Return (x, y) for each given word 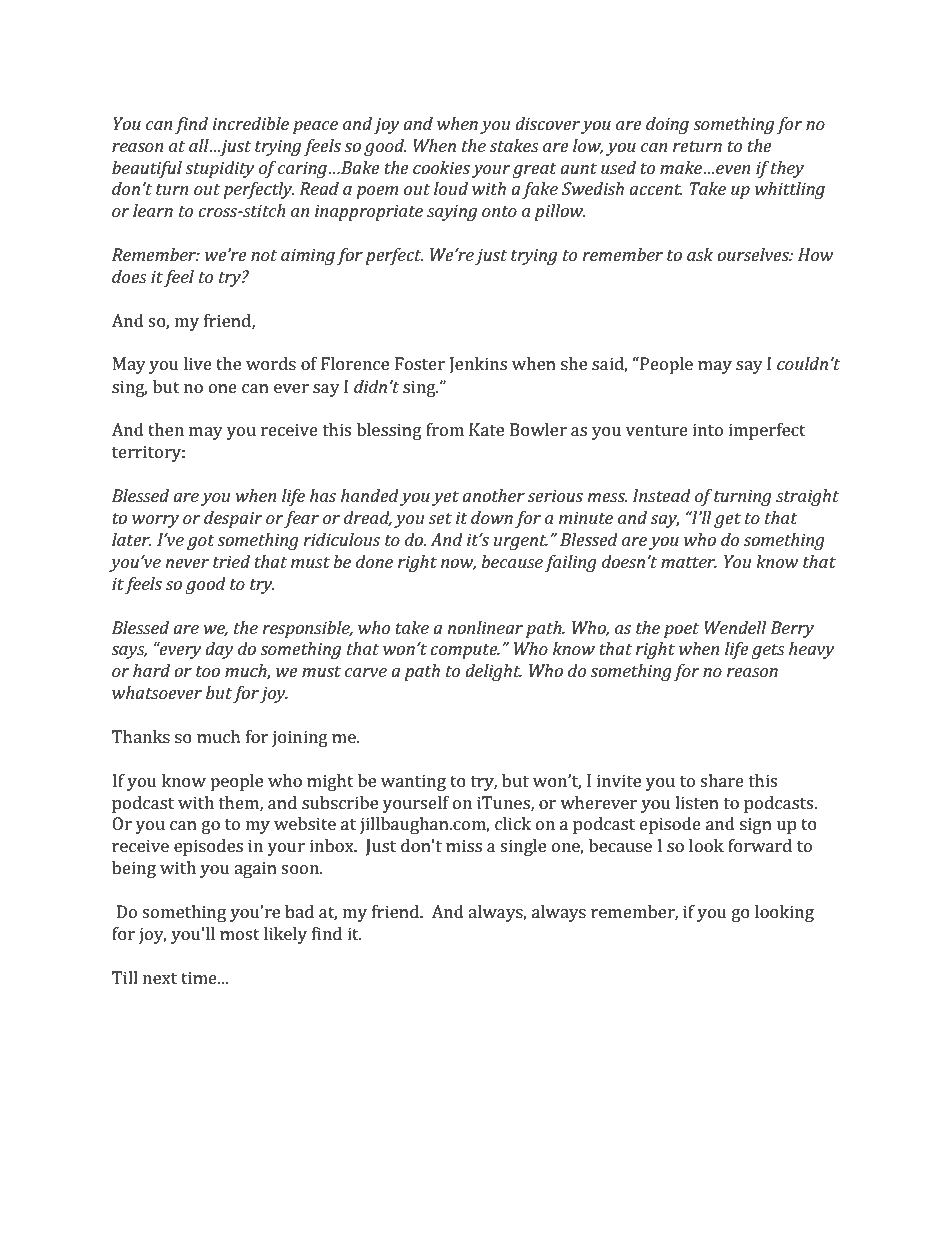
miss (464, 845)
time (200, 977)
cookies (441, 167)
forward (760, 845)
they (787, 169)
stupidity (219, 169)
